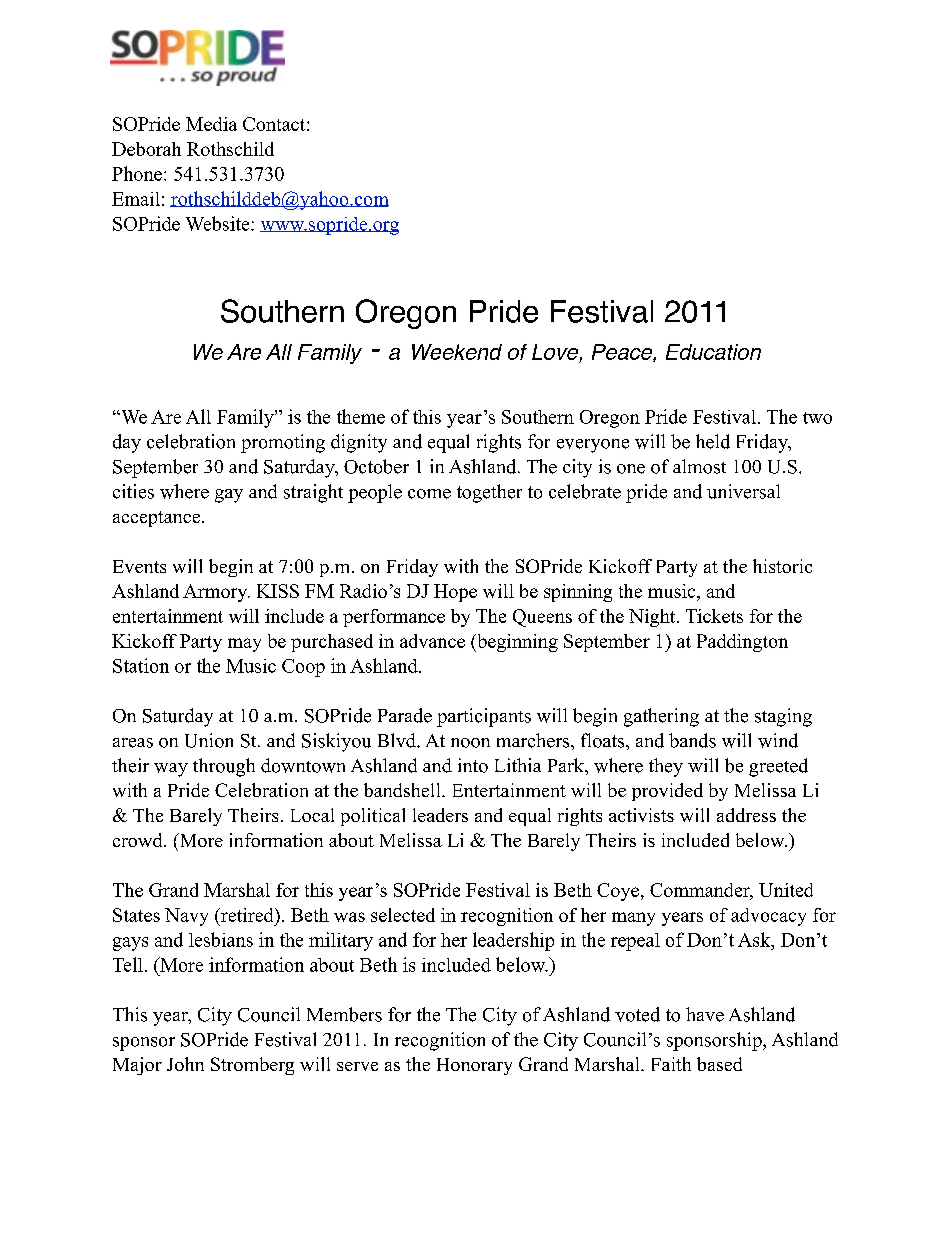 This image has width=952, height=1233. I want to click on through, so click(224, 767).
